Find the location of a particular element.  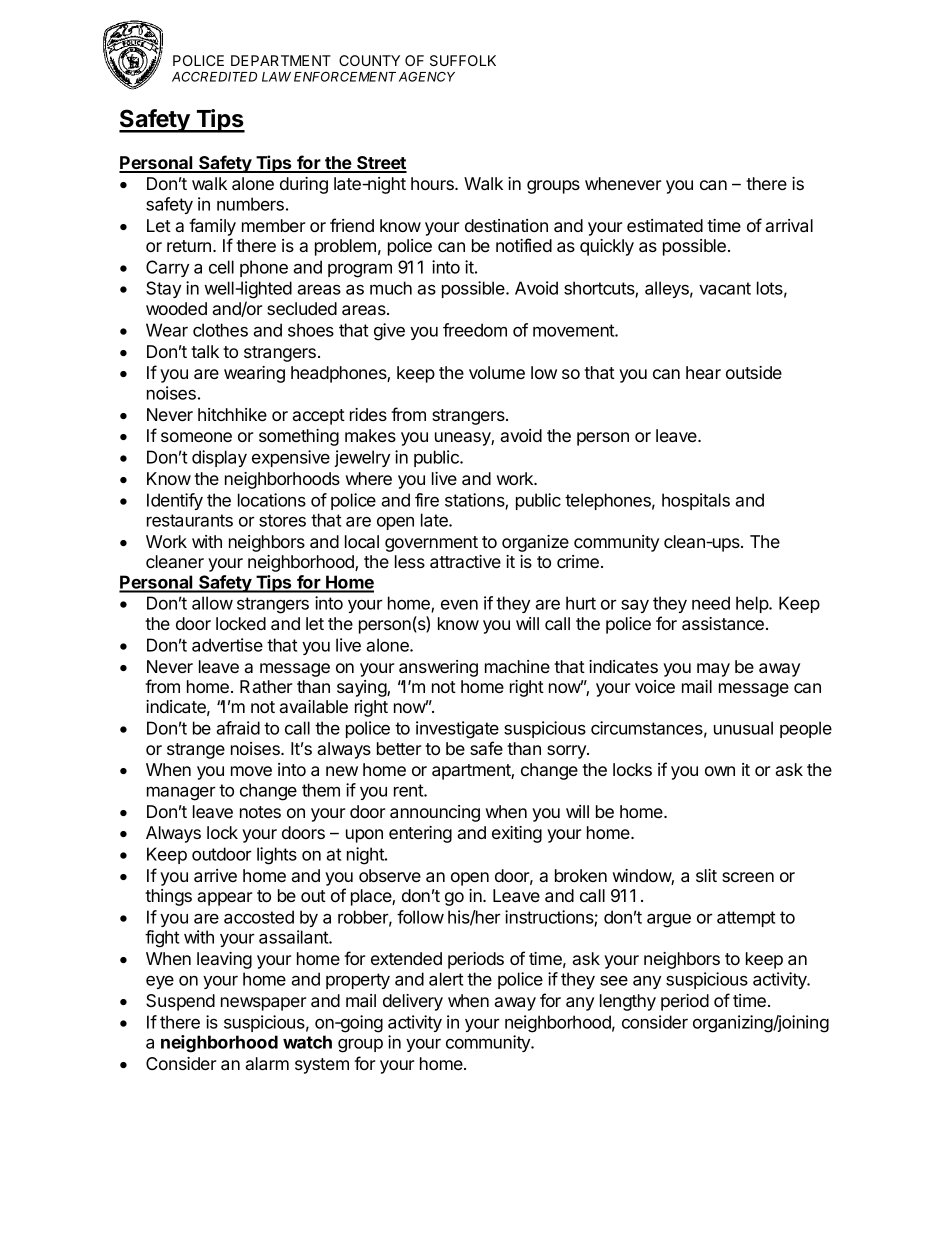

SUFFOLK is located at coordinates (463, 60).
